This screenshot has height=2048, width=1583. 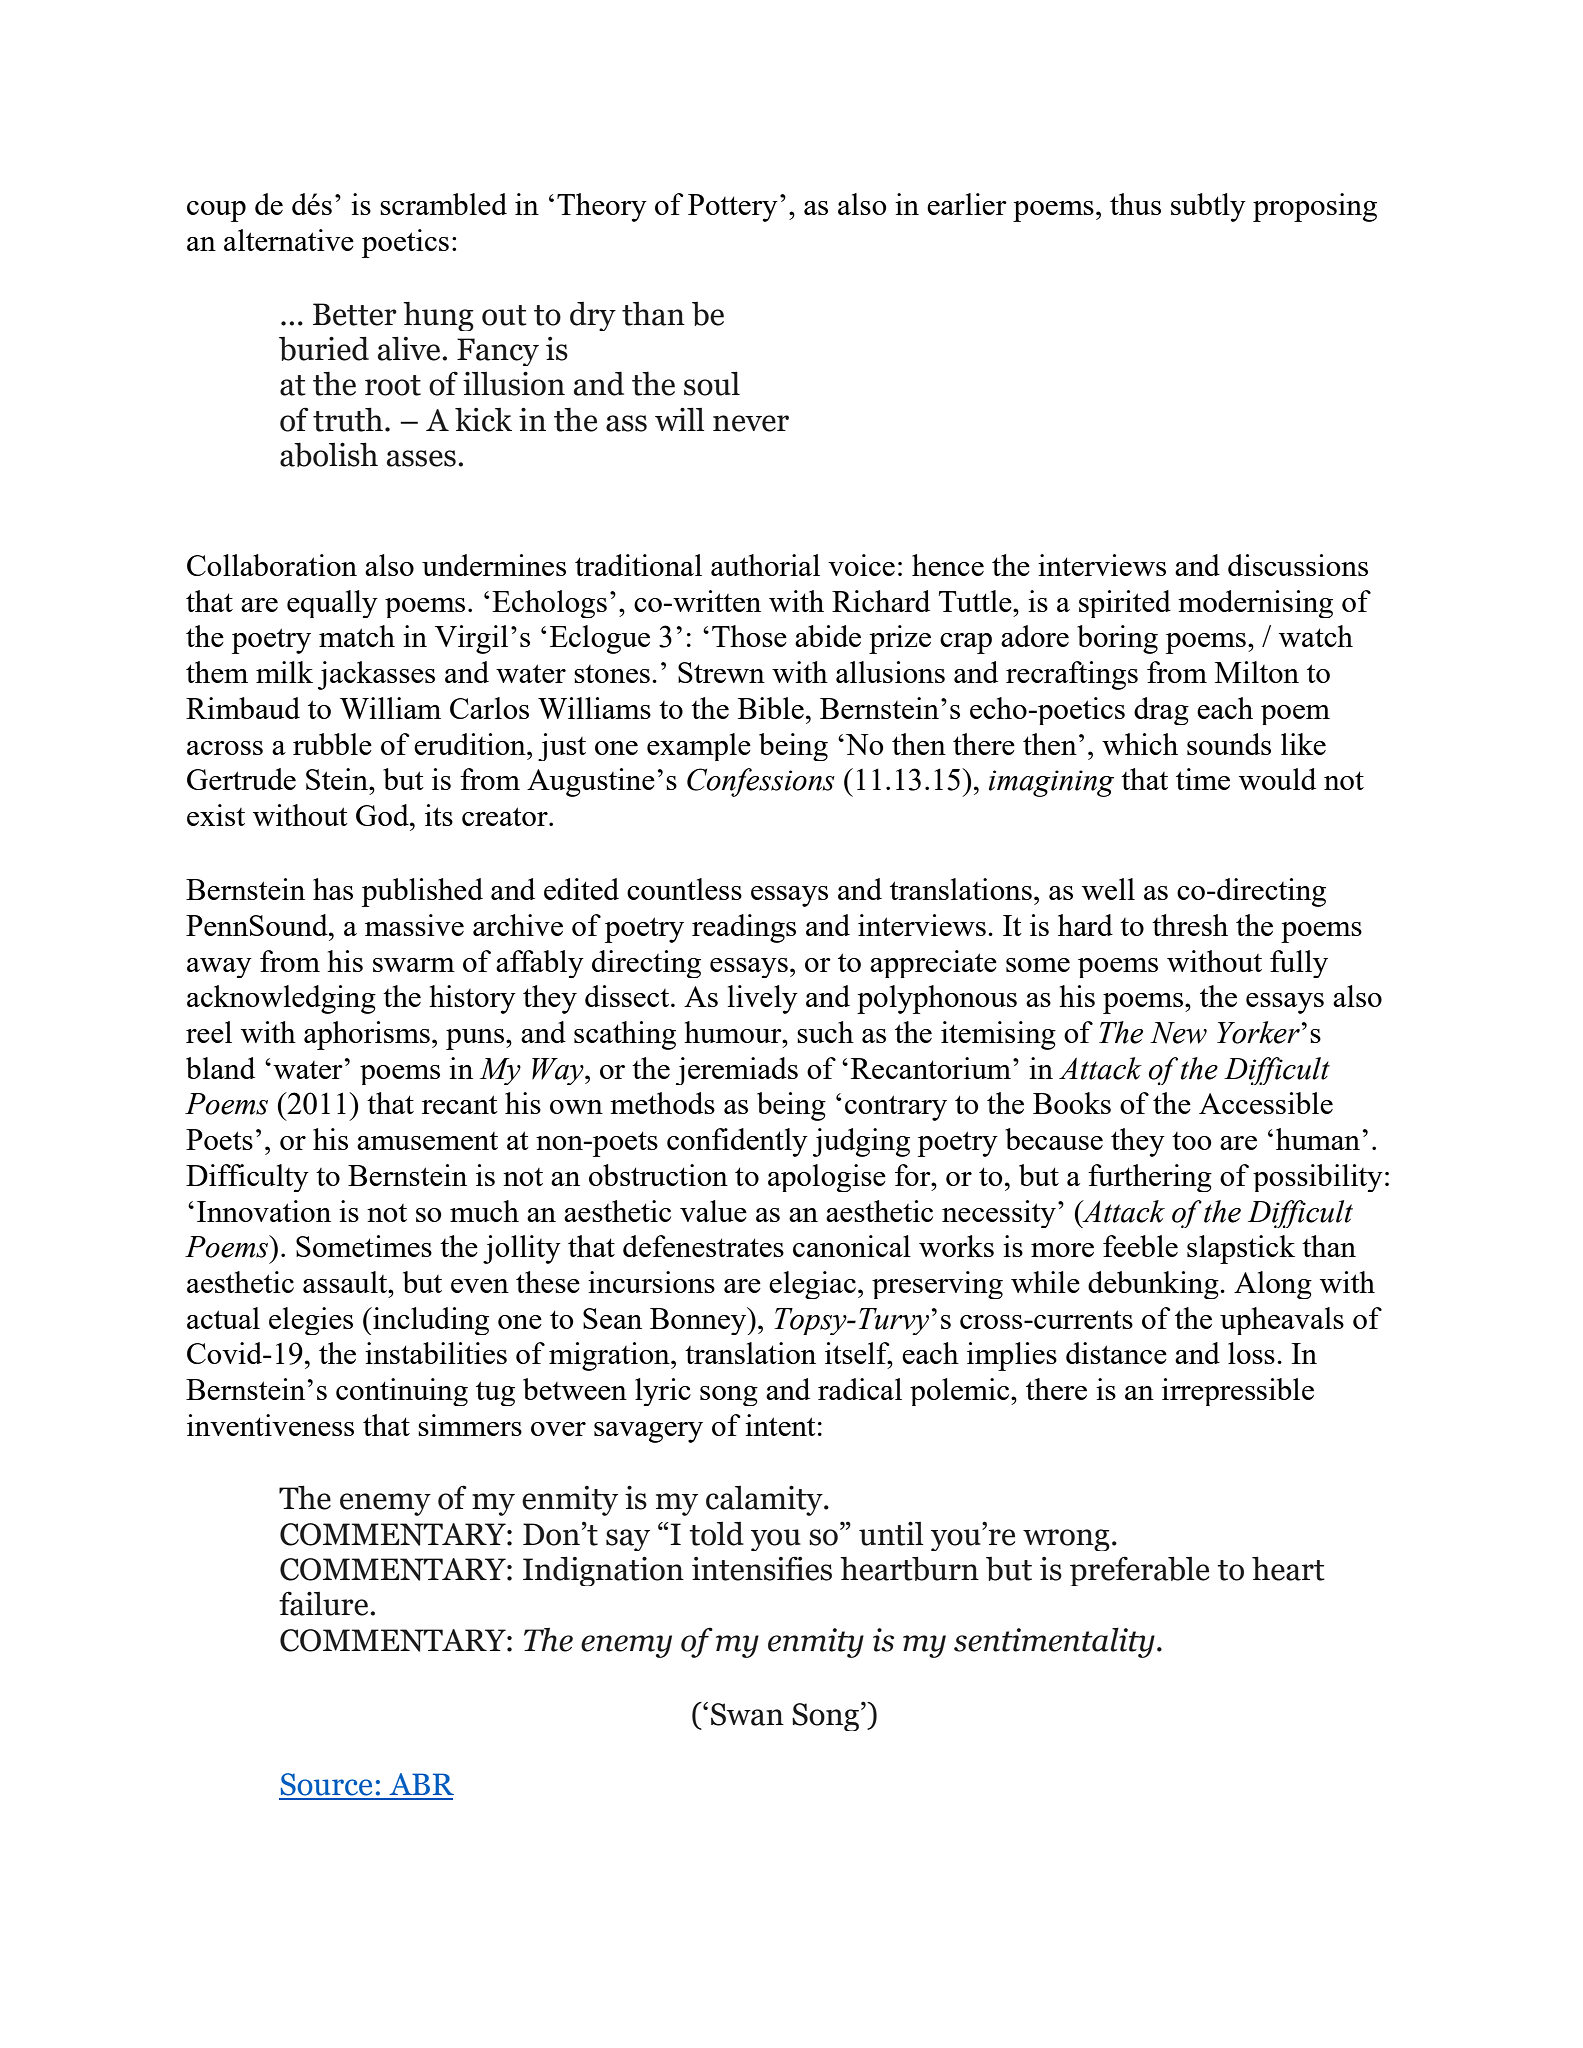 I want to click on ABR, so click(x=421, y=1784).
